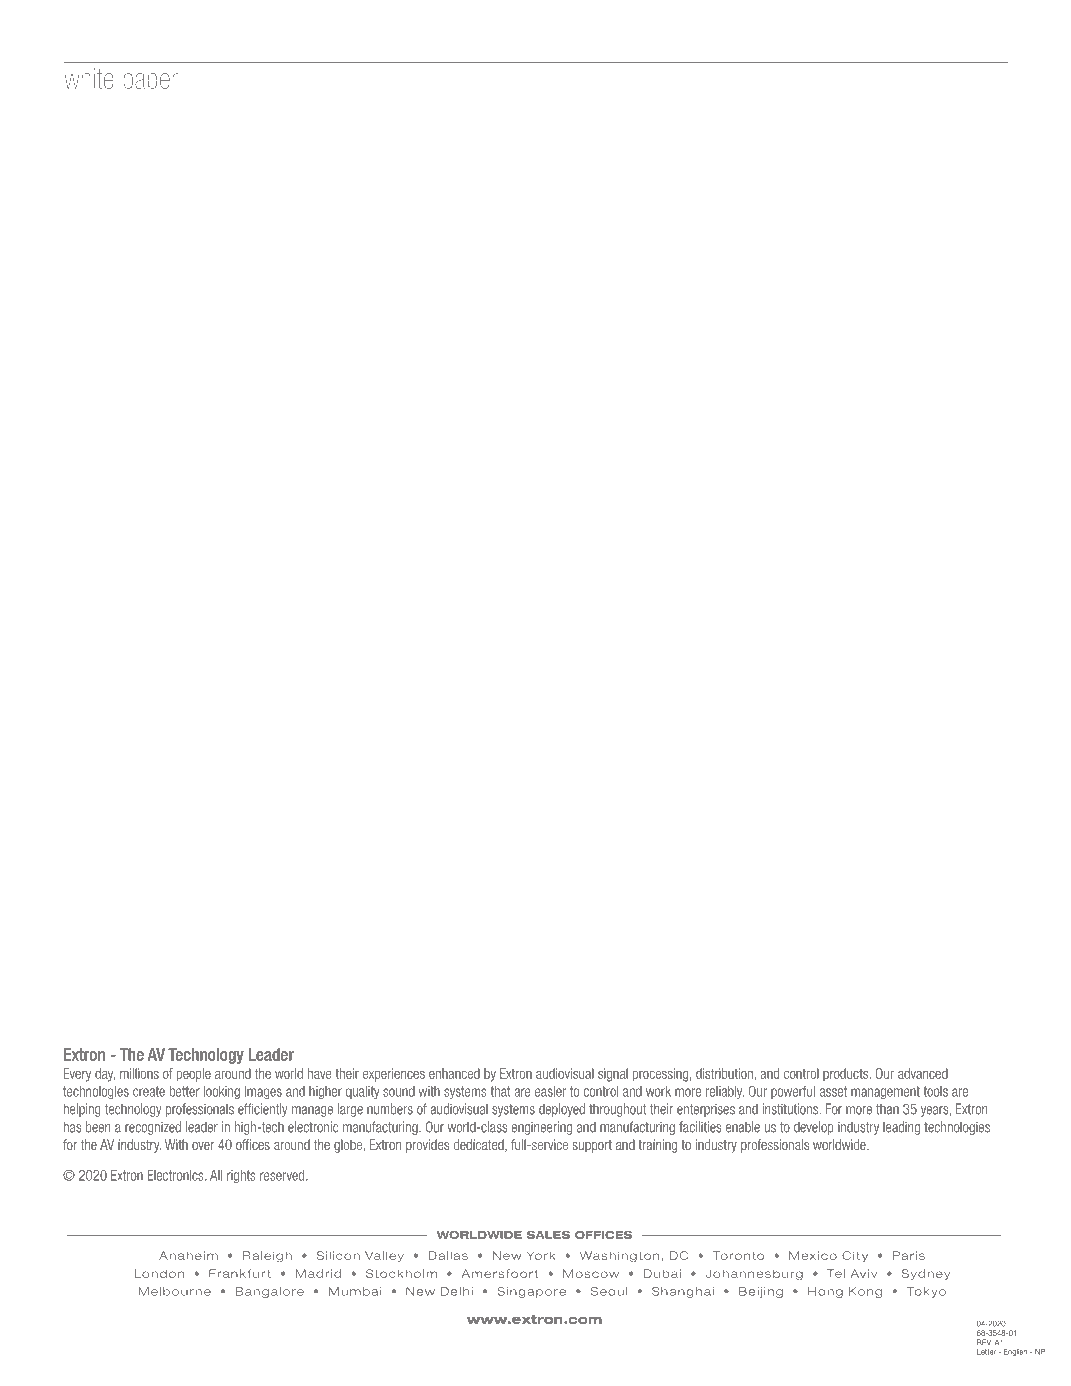  I want to click on paper, so click(150, 83).
